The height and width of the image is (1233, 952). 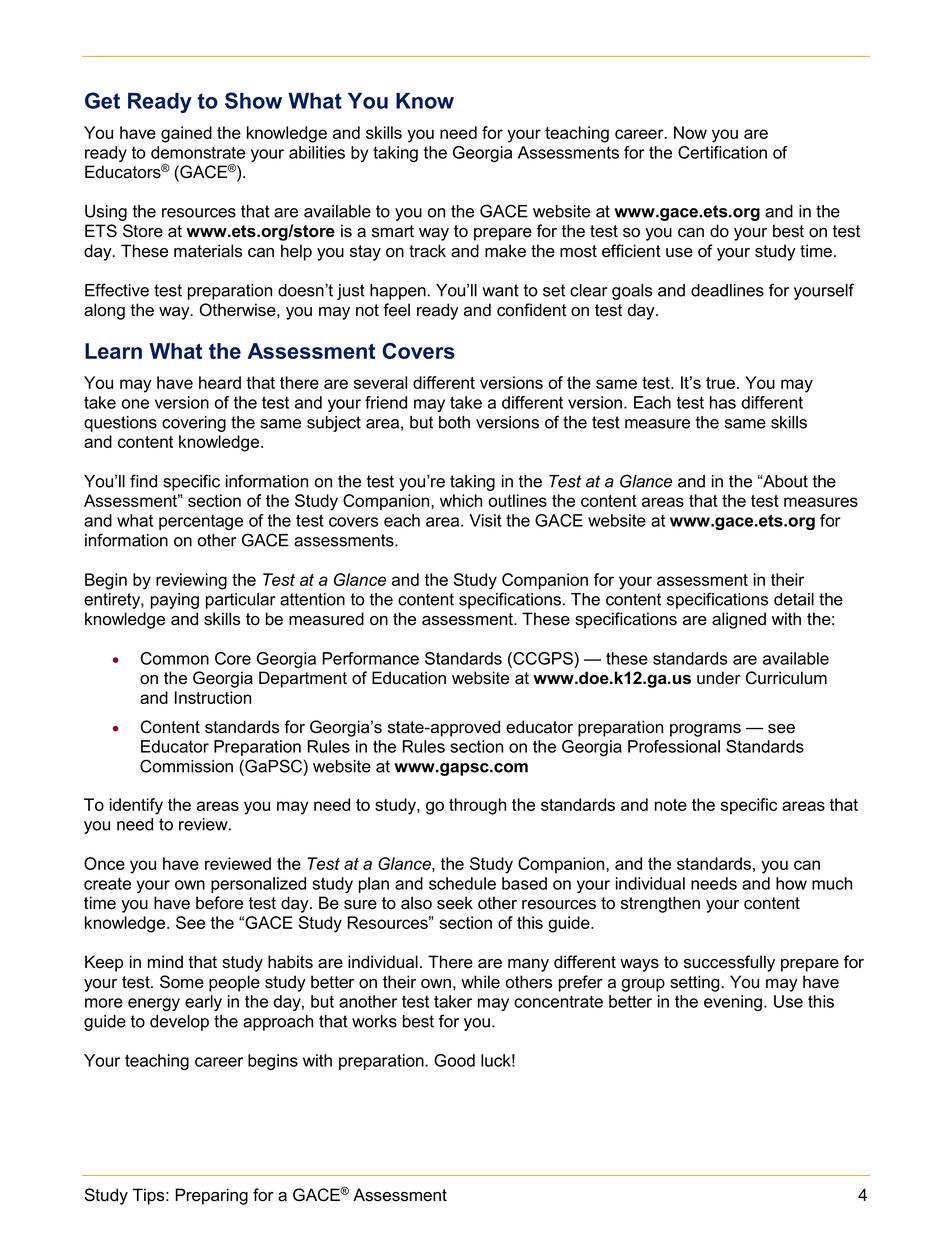 I want to click on successfully, so click(x=729, y=963).
